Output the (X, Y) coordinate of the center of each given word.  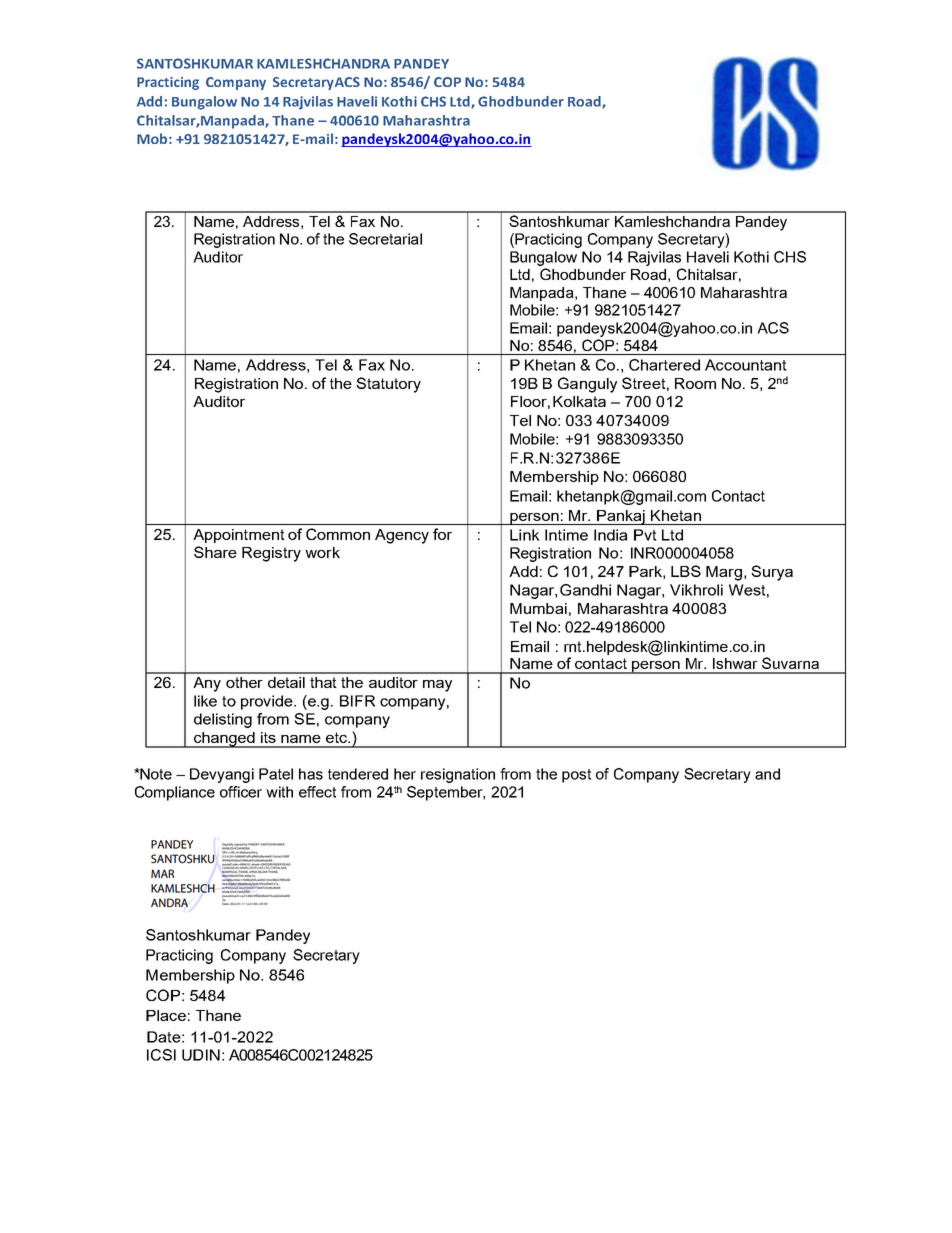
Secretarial (385, 239)
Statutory (388, 385)
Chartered (664, 365)
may (437, 686)
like (205, 701)
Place (166, 1015)
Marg (724, 573)
